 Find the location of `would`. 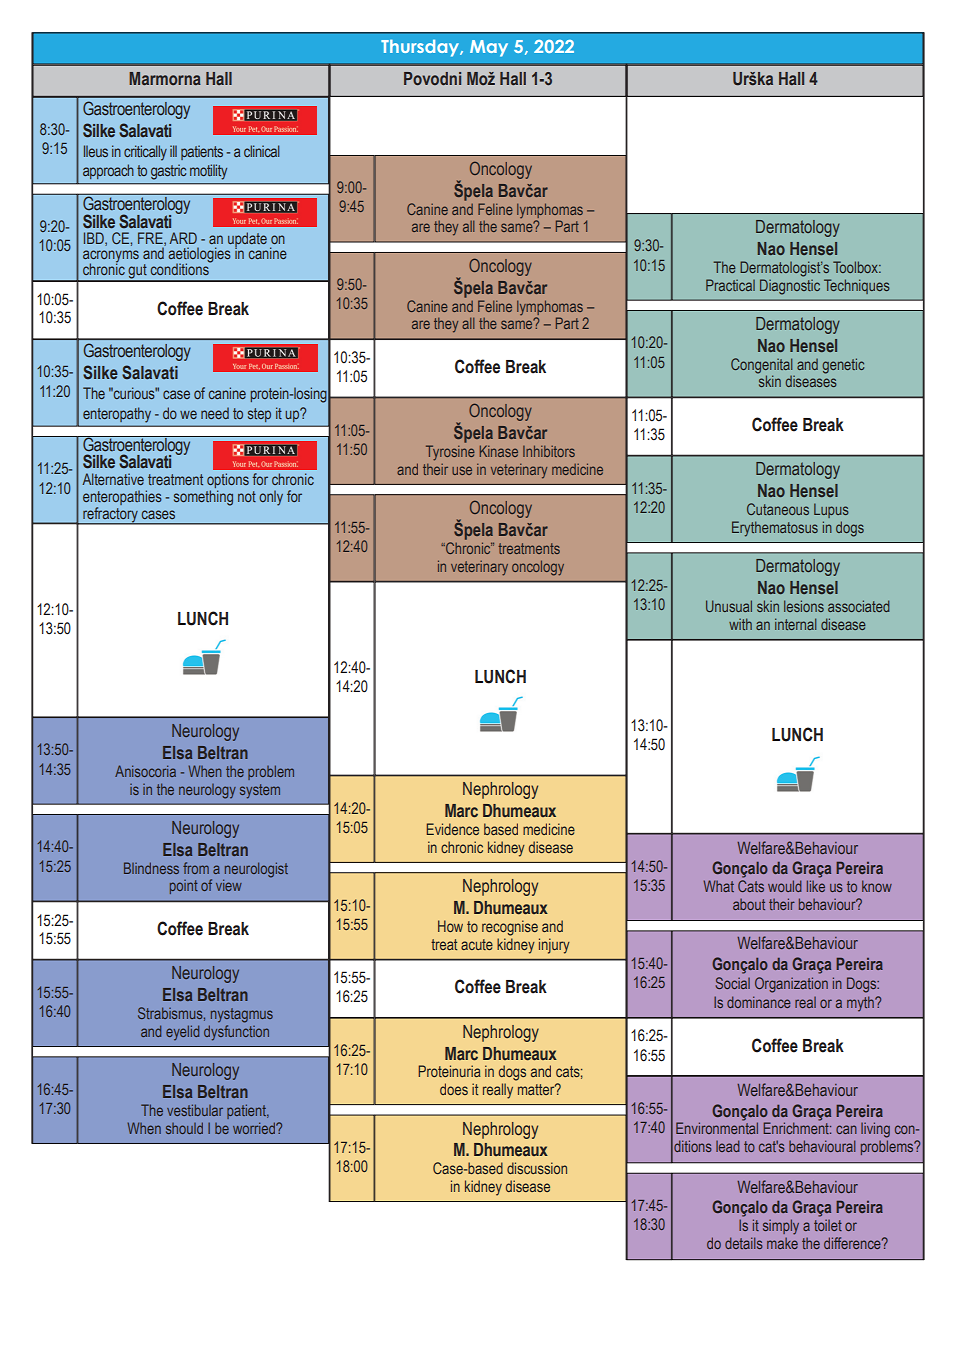

would is located at coordinates (785, 886).
